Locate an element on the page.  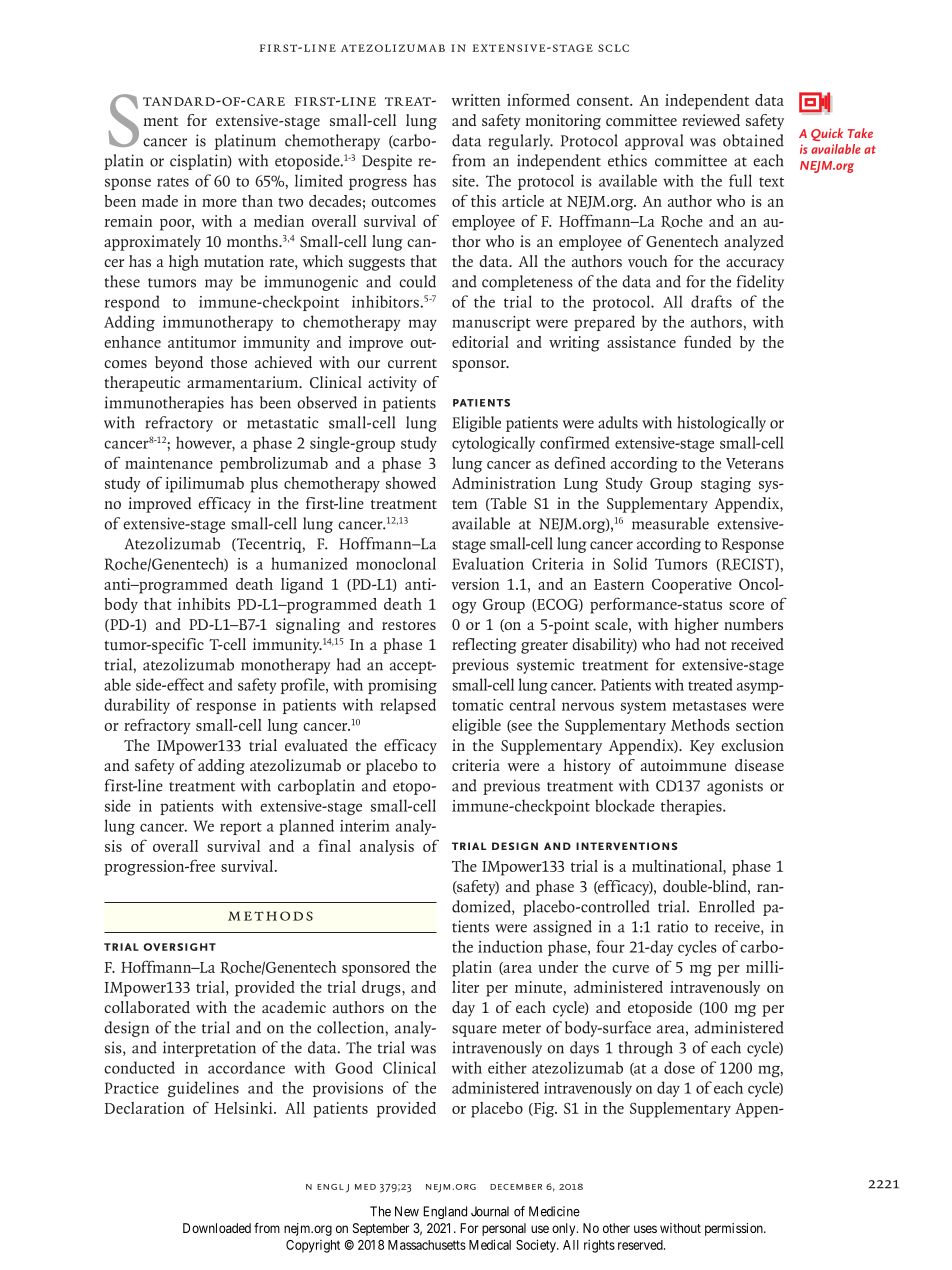
reflecting is located at coordinates (484, 646).
